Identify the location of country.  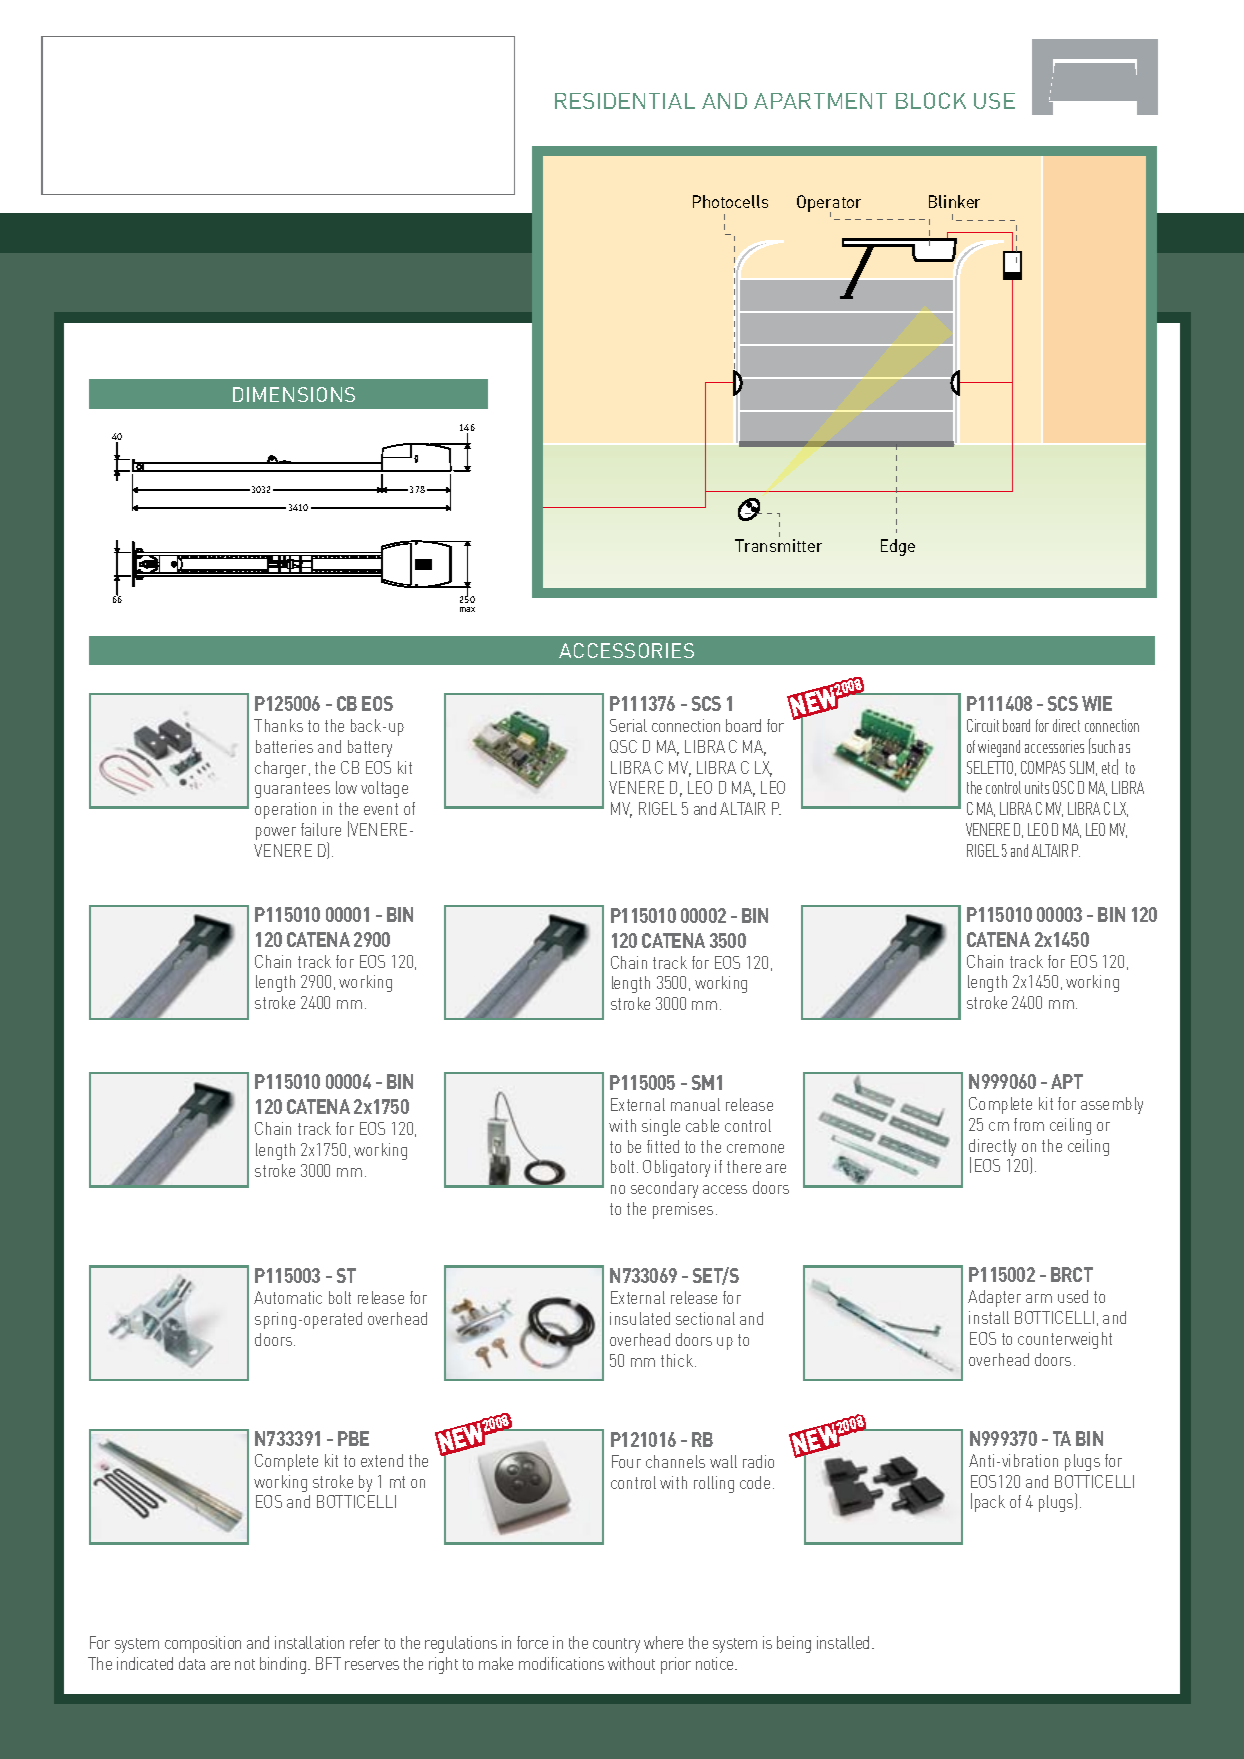
(616, 1645).
